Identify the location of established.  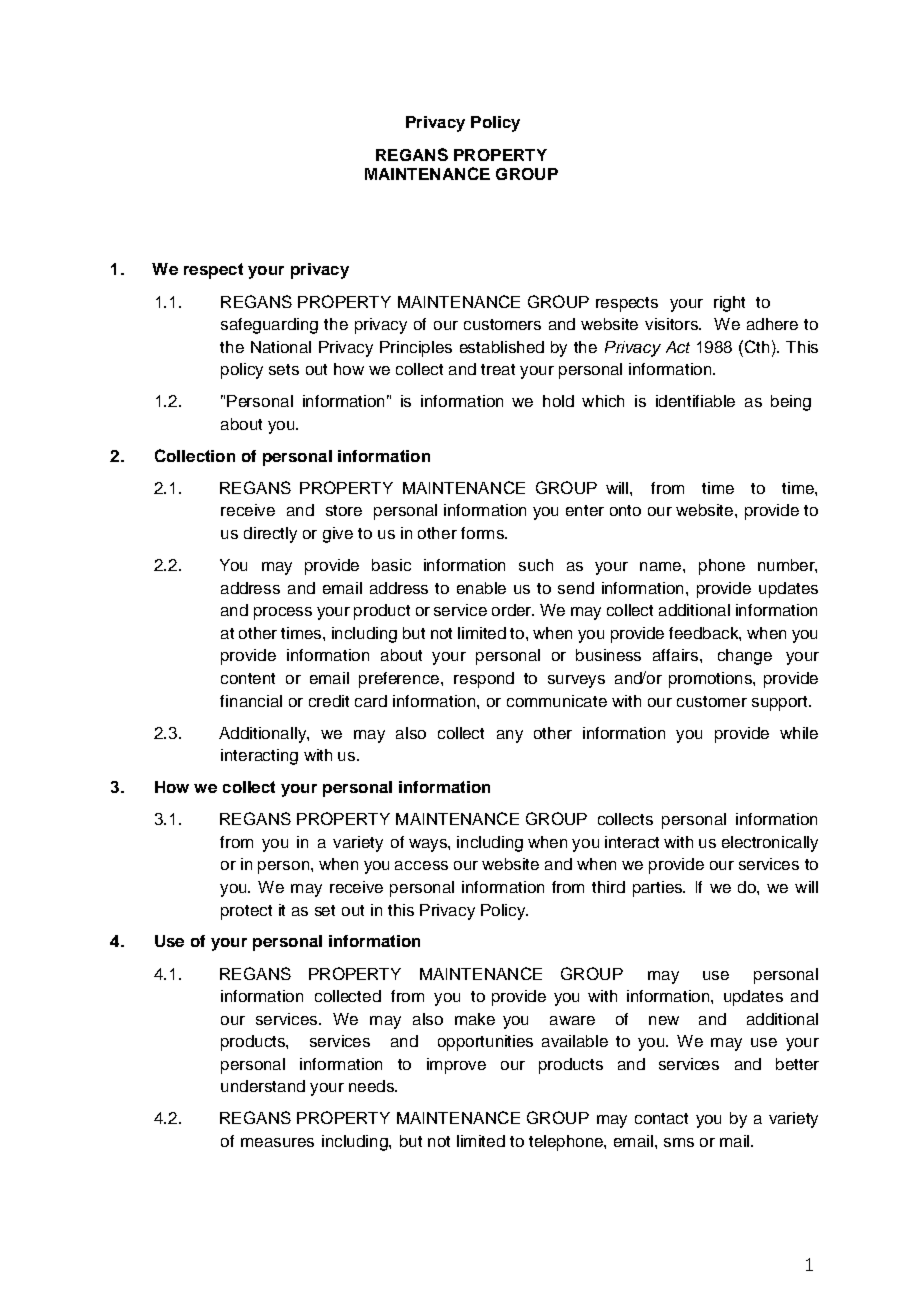
(502, 347).
